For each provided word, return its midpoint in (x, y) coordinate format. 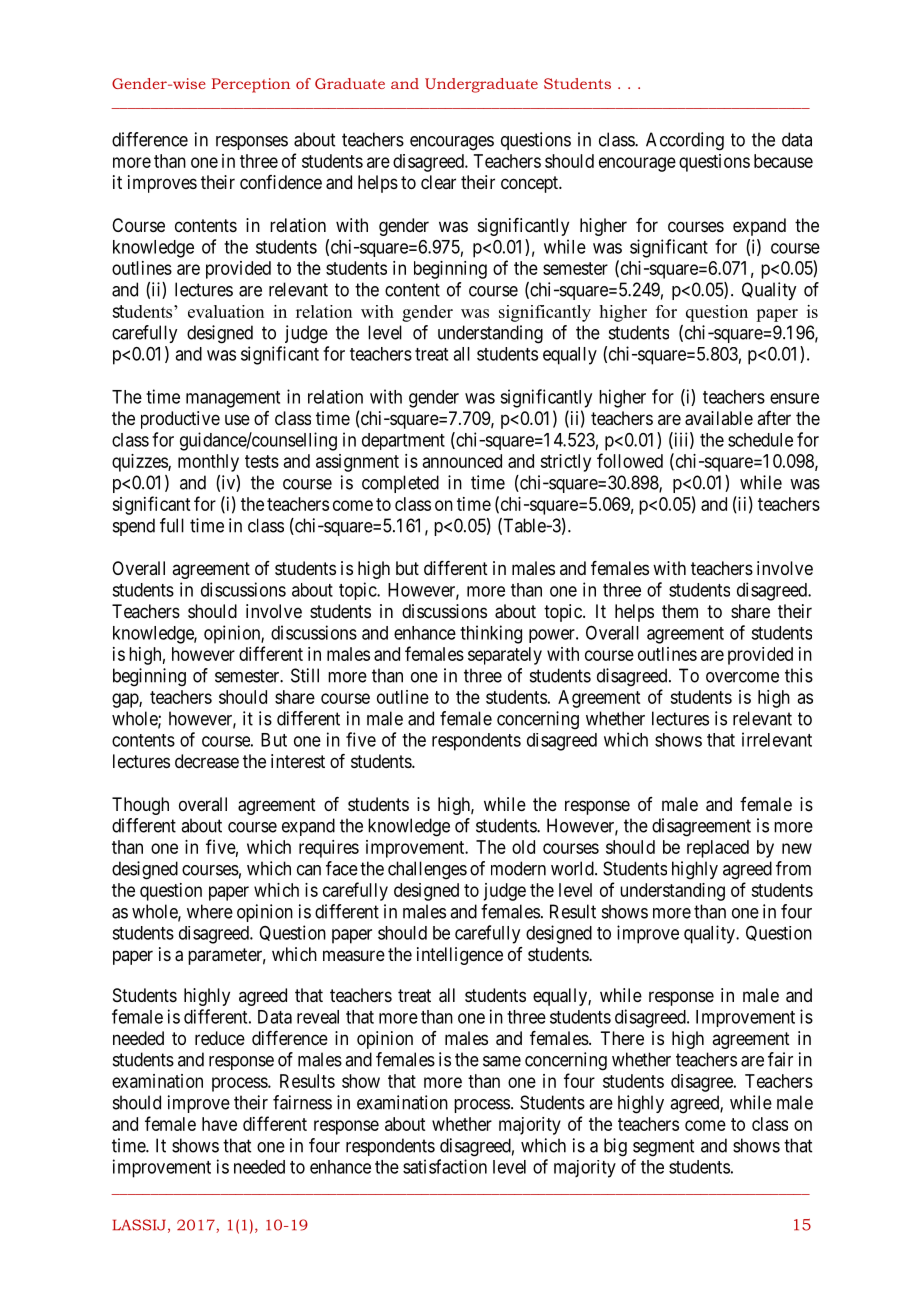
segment (663, 1148)
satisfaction (445, 1166)
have (219, 1124)
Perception (251, 85)
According (685, 141)
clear (438, 182)
